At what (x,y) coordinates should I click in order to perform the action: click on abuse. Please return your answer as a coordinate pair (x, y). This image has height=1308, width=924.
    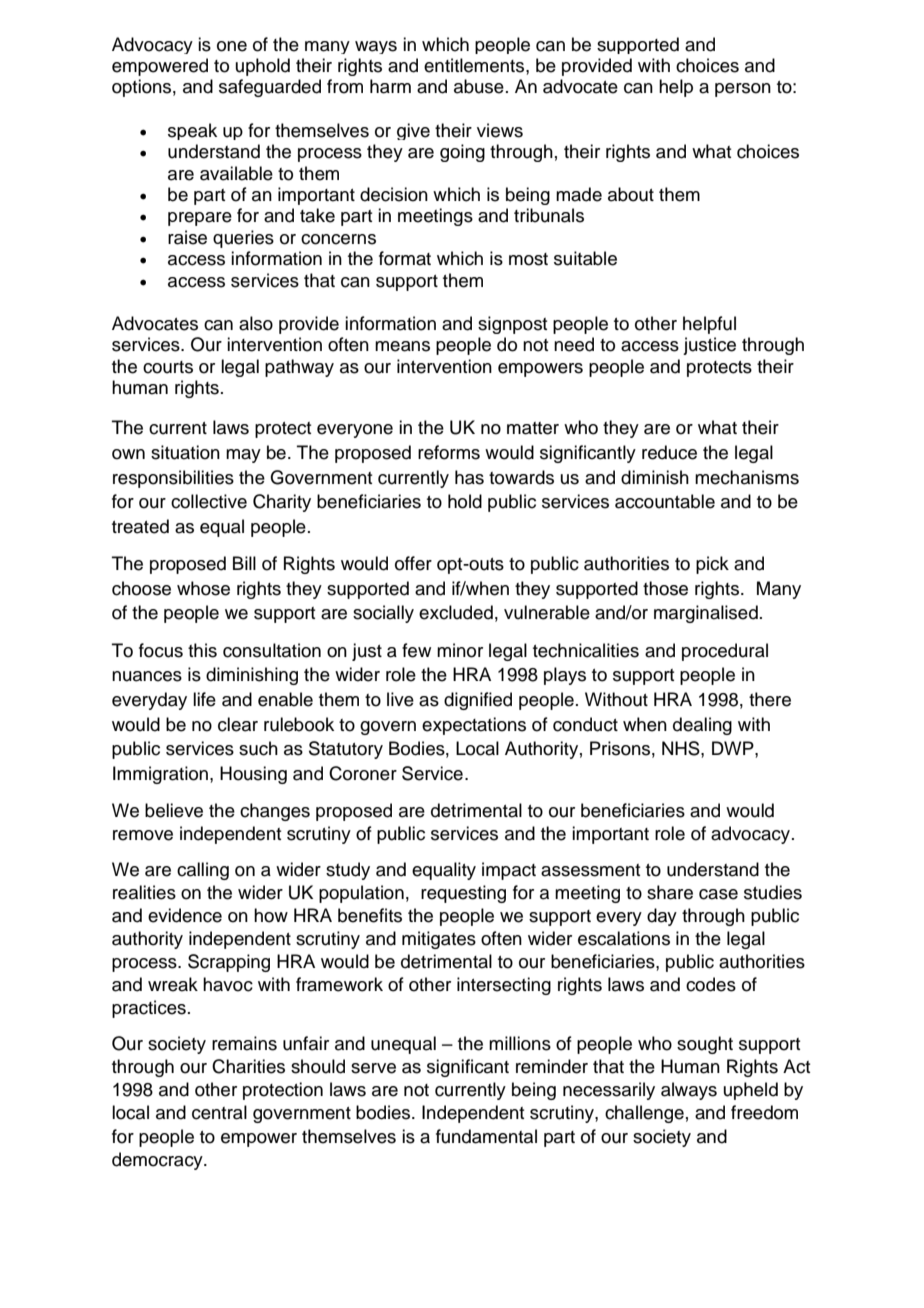
    Looking at the image, I should click on (479, 86).
